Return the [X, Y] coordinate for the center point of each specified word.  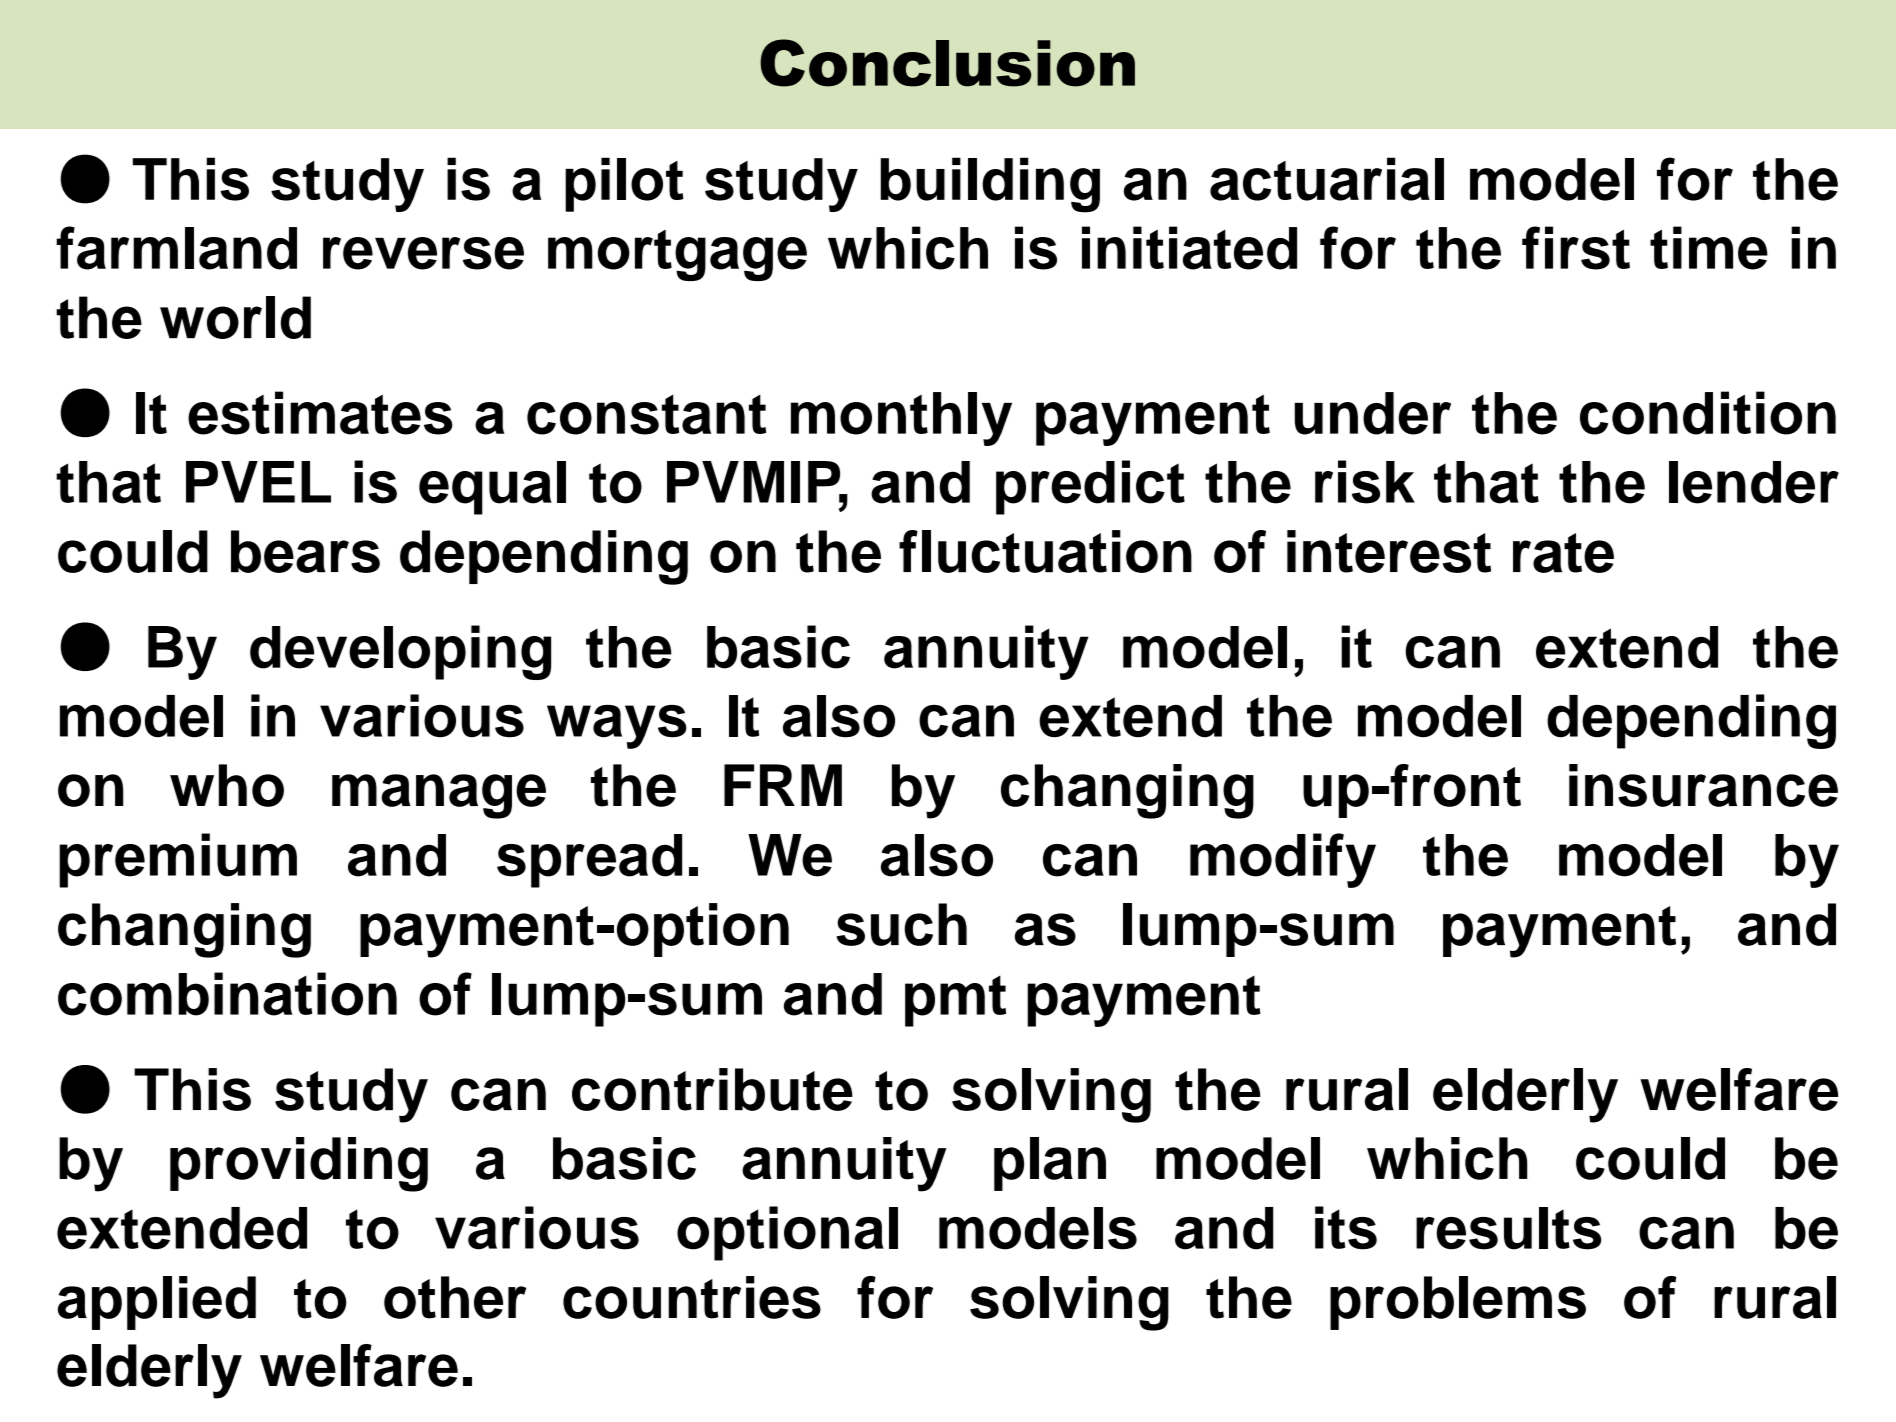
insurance [1703, 785]
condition [1708, 413]
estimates [320, 413]
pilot [624, 184]
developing [400, 652]
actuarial [1327, 179]
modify [1283, 860]
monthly [901, 419]
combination [227, 994]
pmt [955, 1001]
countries [692, 1297]
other [455, 1297]
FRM [783, 785]
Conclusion [947, 63]
